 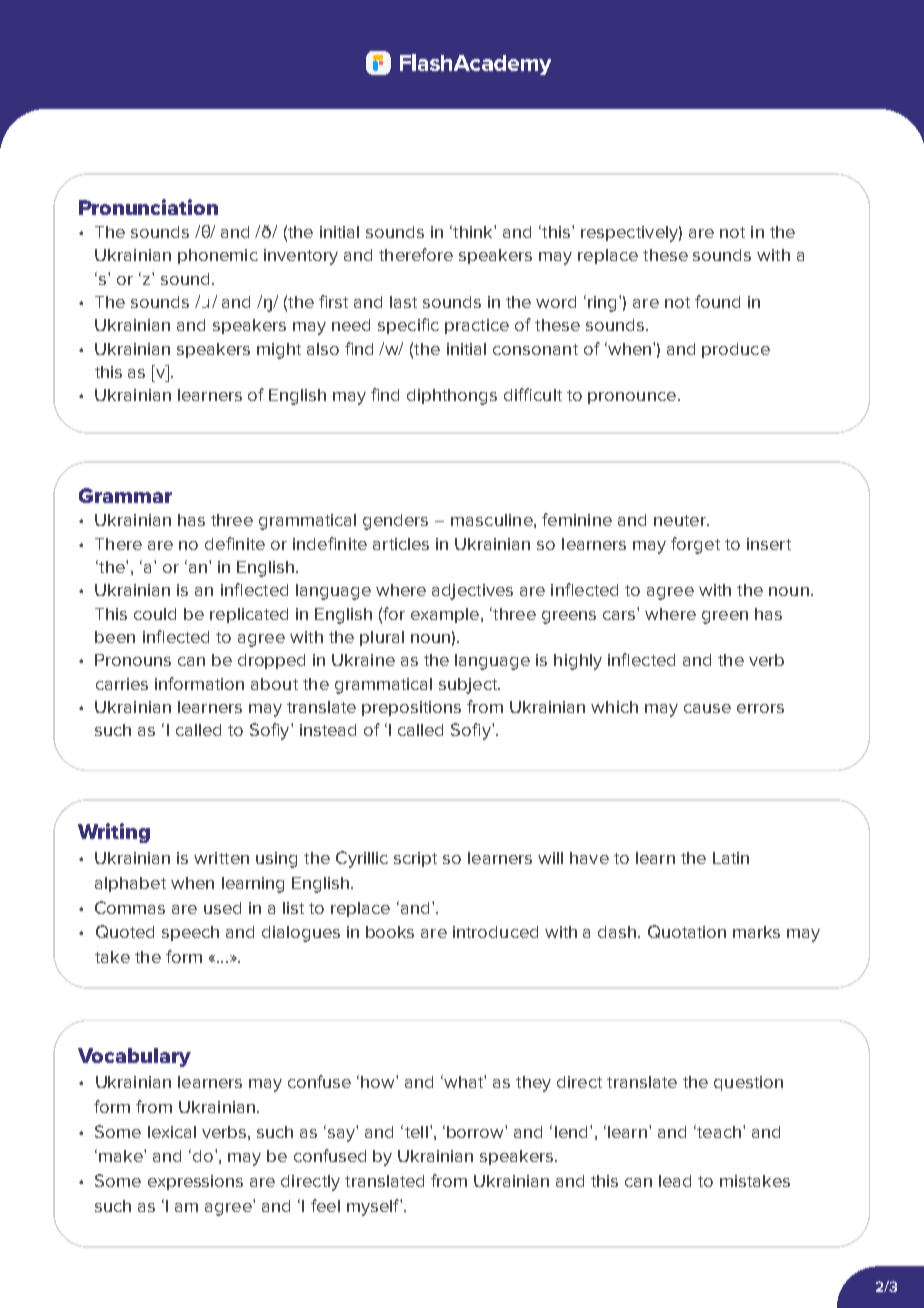 What do you see at coordinates (395, 522) in the document?
I see `genders` at bounding box center [395, 522].
